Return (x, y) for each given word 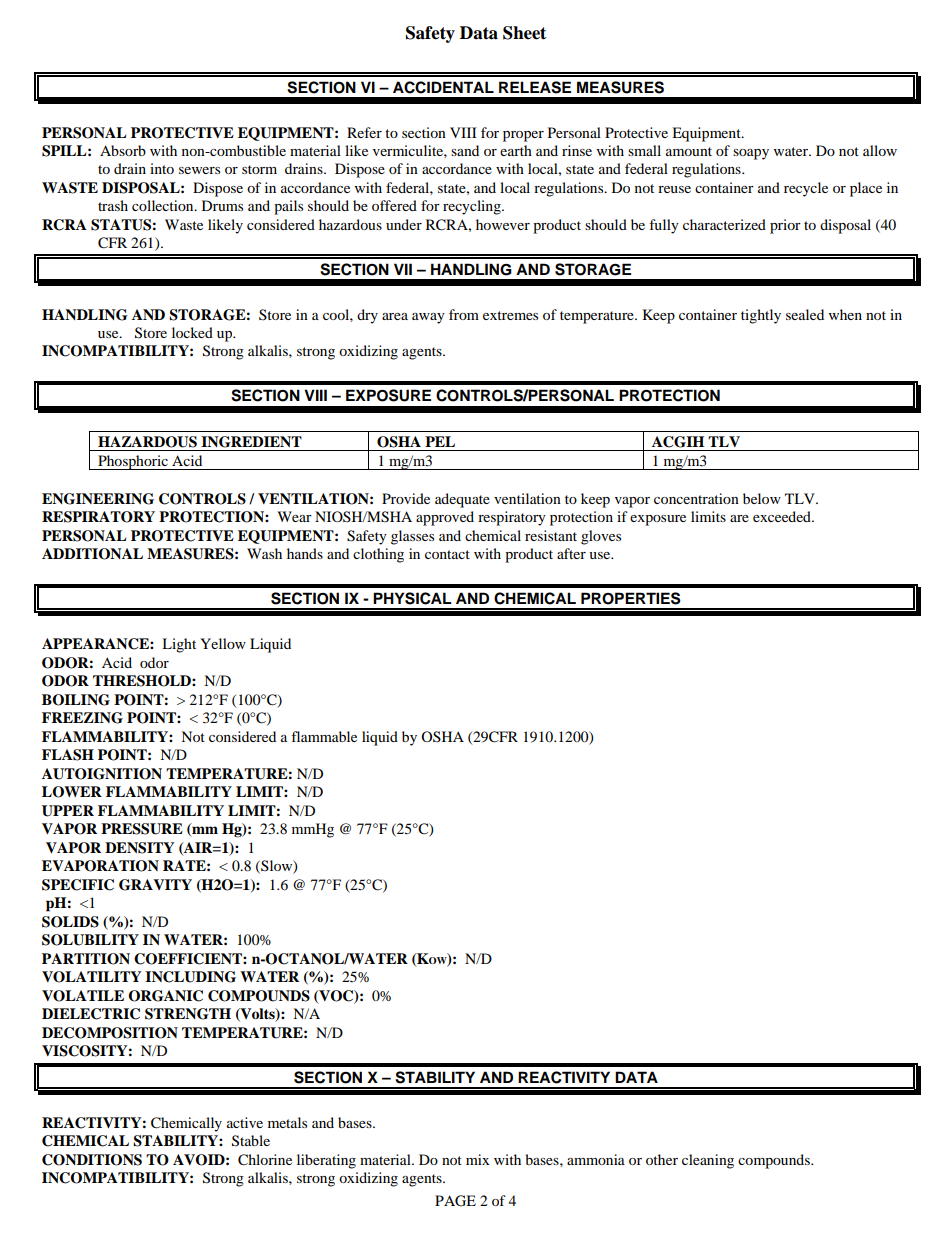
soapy (751, 154)
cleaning (708, 1161)
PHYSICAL (412, 598)
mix (478, 1159)
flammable (324, 736)
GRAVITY (155, 885)
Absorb (123, 150)
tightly (761, 316)
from (464, 314)
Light (179, 645)
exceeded (783, 516)
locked (192, 332)
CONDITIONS (92, 1160)
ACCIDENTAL (443, 87)
